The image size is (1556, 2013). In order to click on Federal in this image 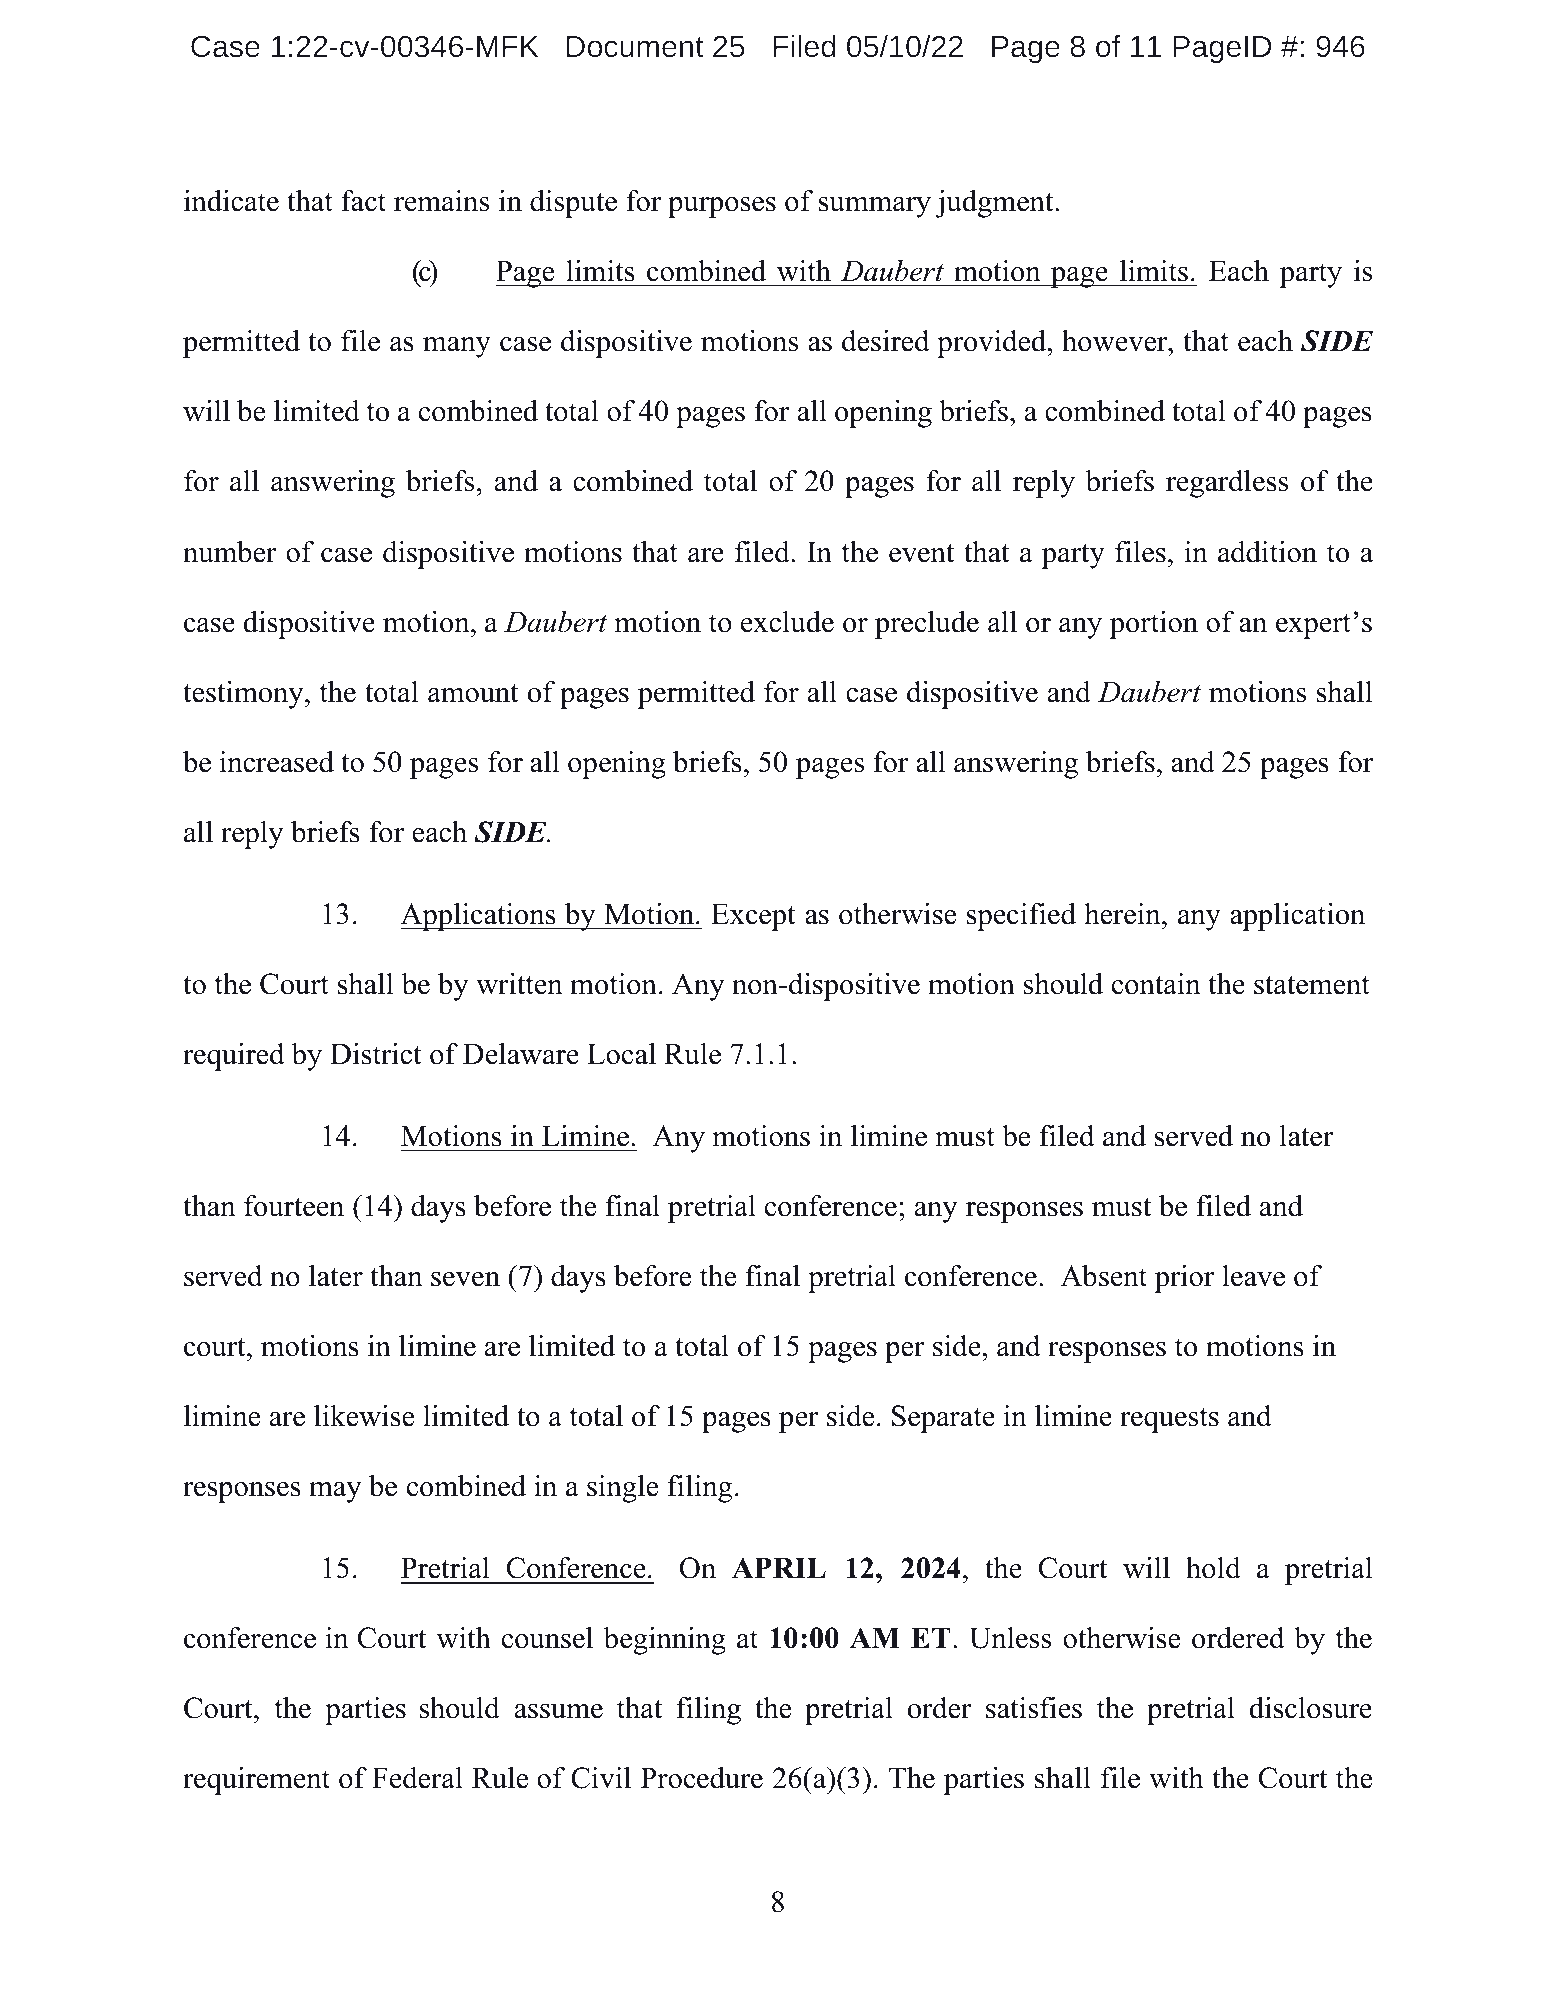, I will do `click(417, 1778)`.
